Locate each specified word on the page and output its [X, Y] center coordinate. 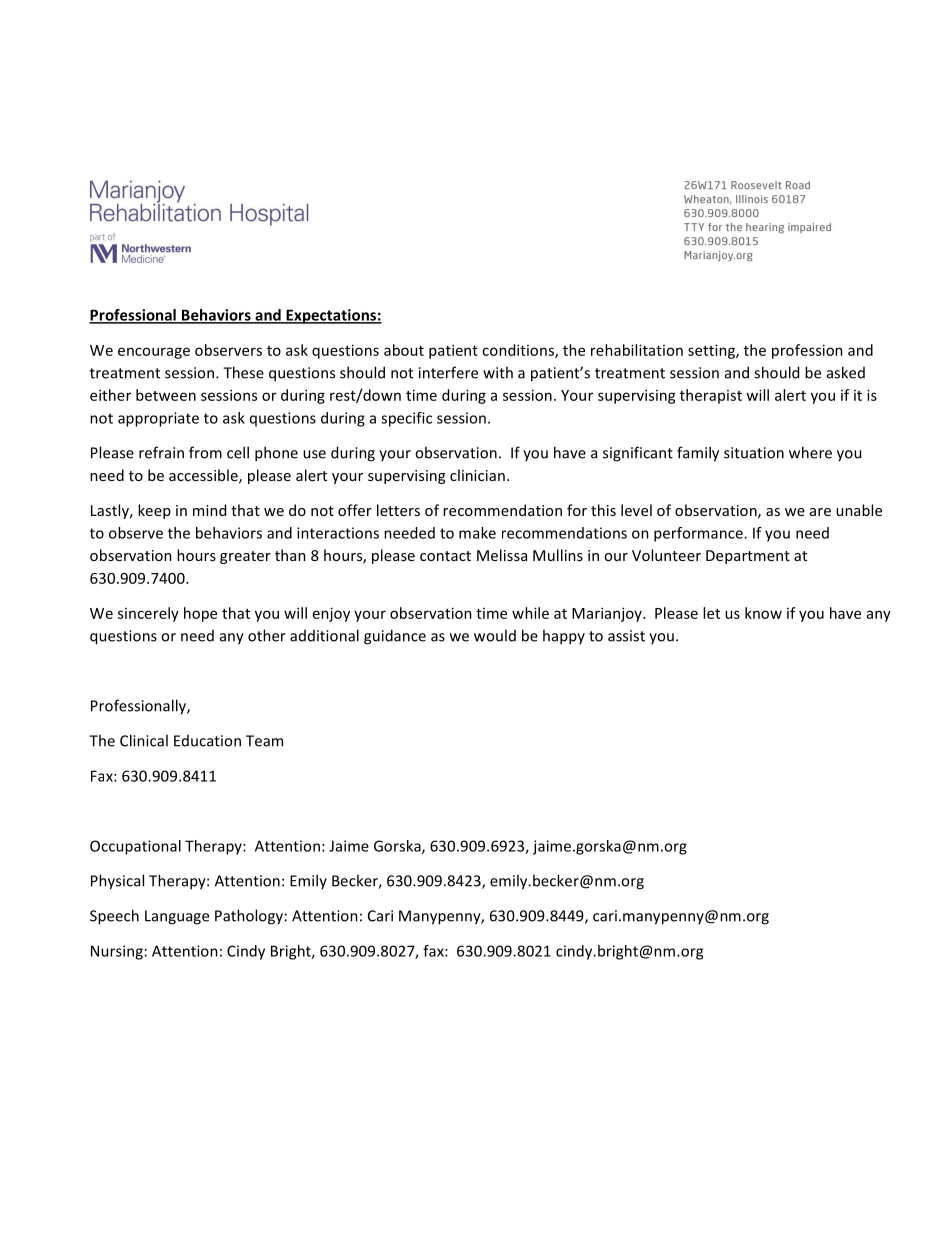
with [498, 372]
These [243, 372]
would [495, 635]
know [763, 613]
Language [177, 917]
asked [846, 372]
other [267, 635]
